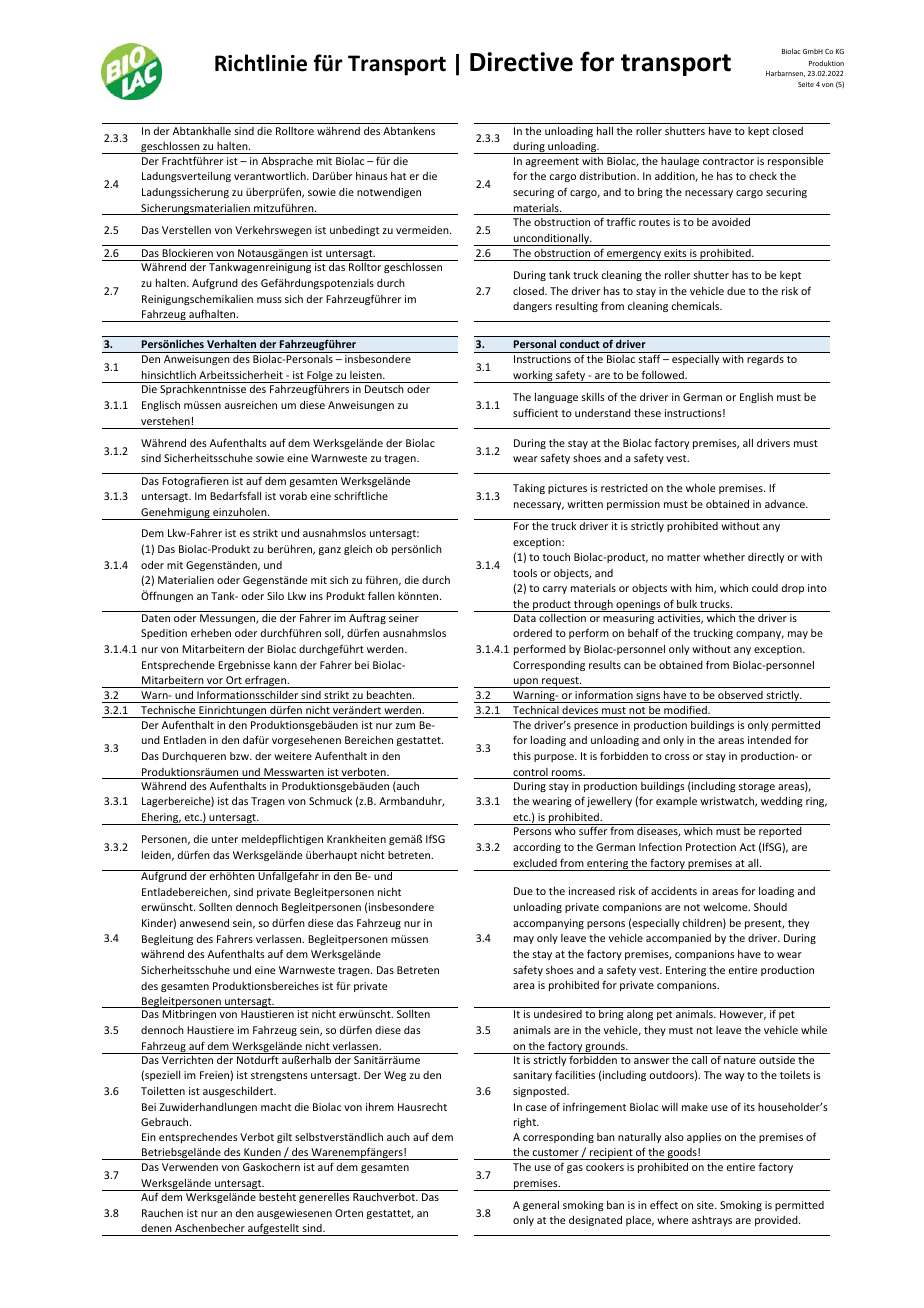  Describe the element at coordinates (330, 801) in the screenshot. I see `Schmuck` at that location.
